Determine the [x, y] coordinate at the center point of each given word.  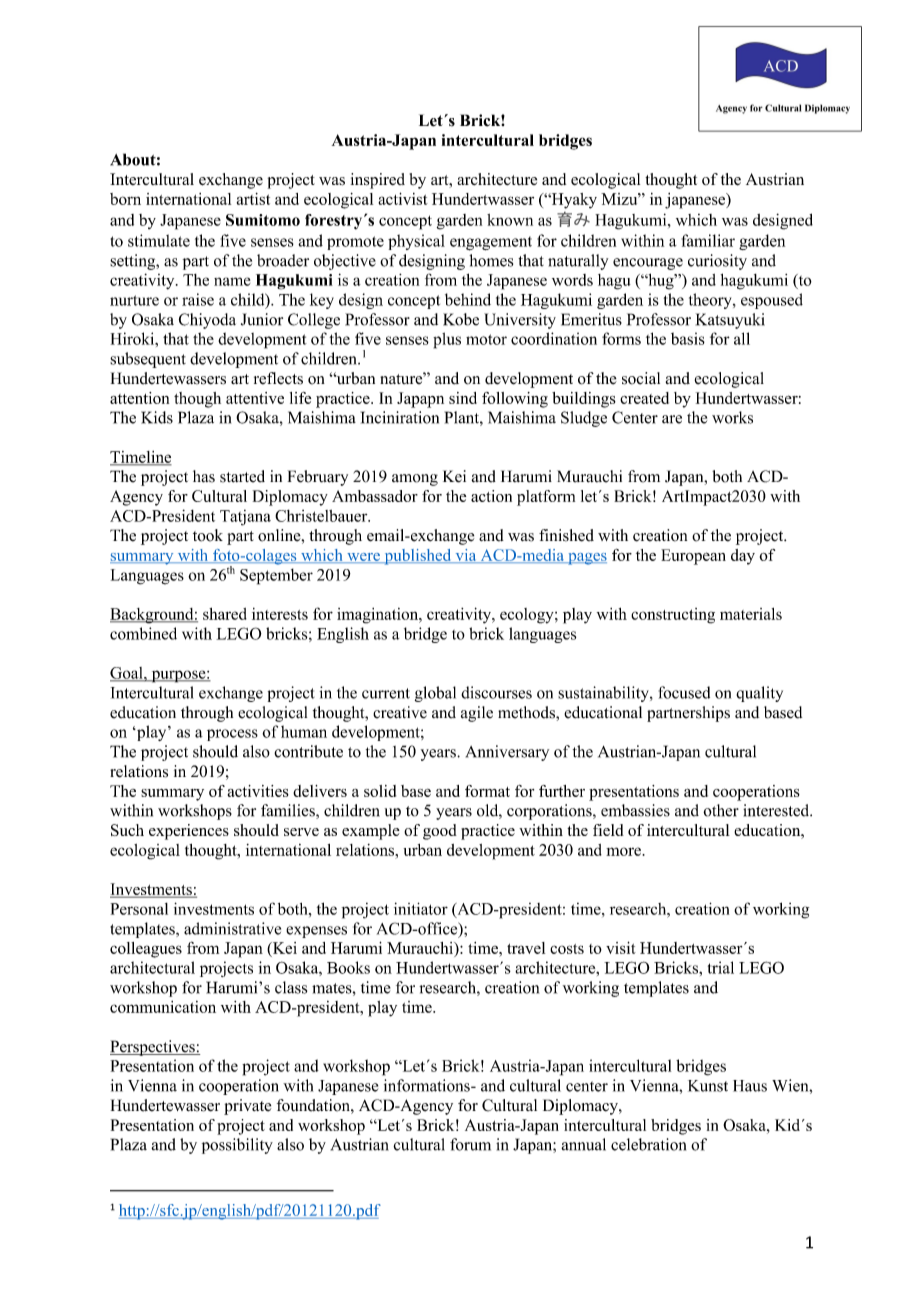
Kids [157, 417]
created [644, 398]
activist [403, 198]
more [624, 851]
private [247, 1107]
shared [225, 614]
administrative [232, 928]
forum [470, 1144]
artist [253, 199]
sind [463, 398]
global [435, 694]
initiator [421, 908]
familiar [708, 240]
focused [684, 692]
